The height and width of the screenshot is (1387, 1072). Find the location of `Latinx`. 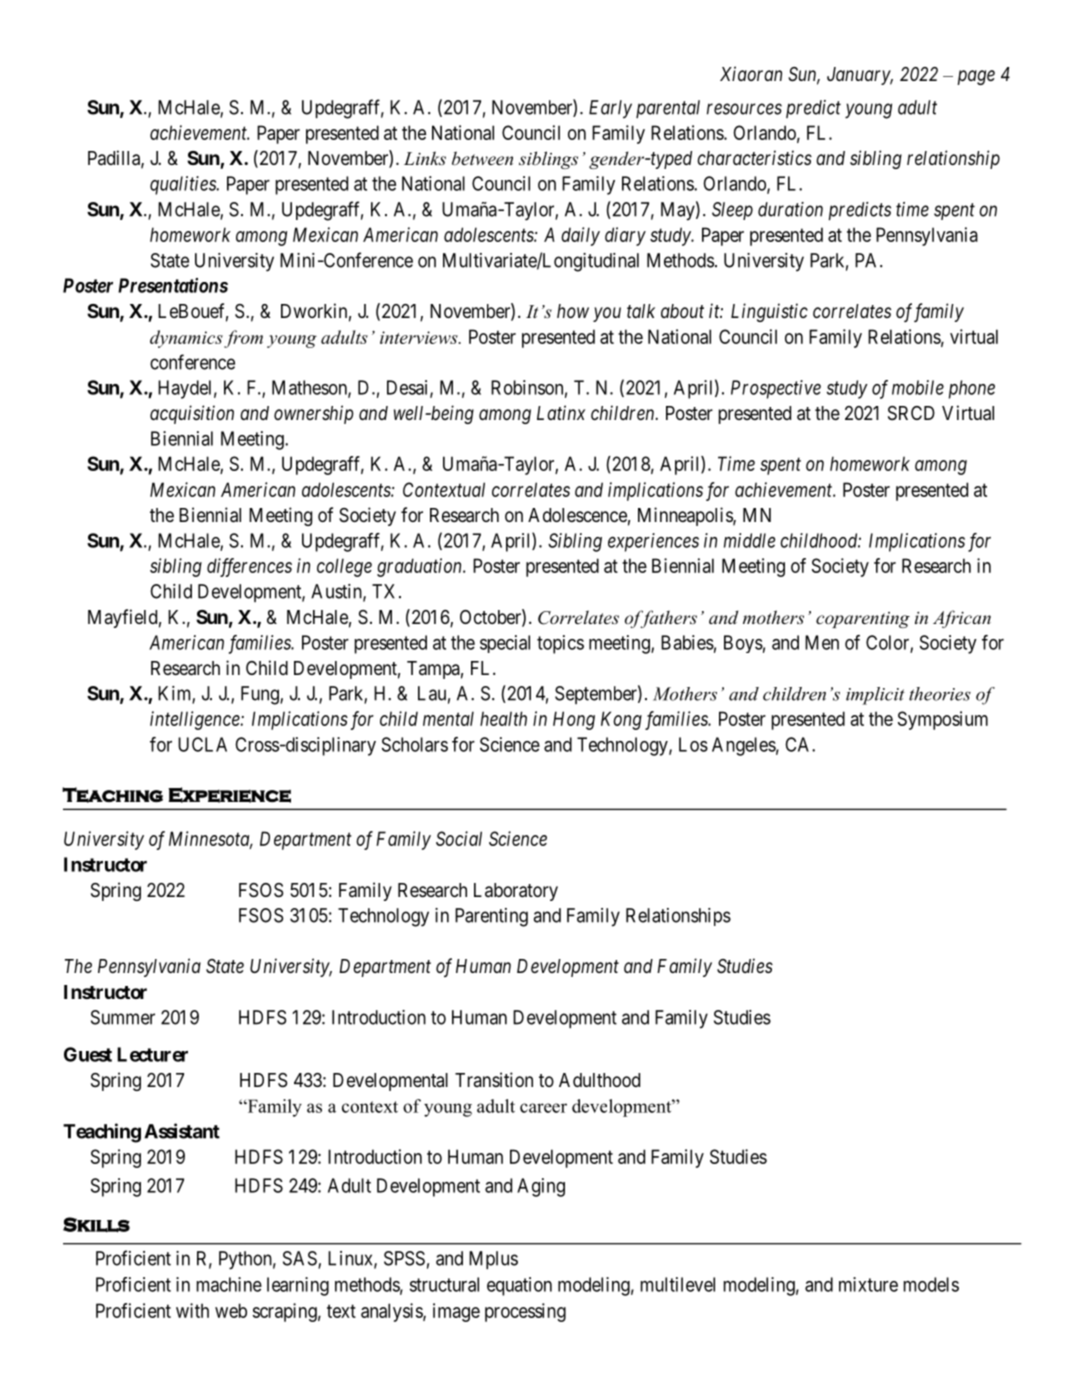

Latinx is located at coordinates (561, 412).
